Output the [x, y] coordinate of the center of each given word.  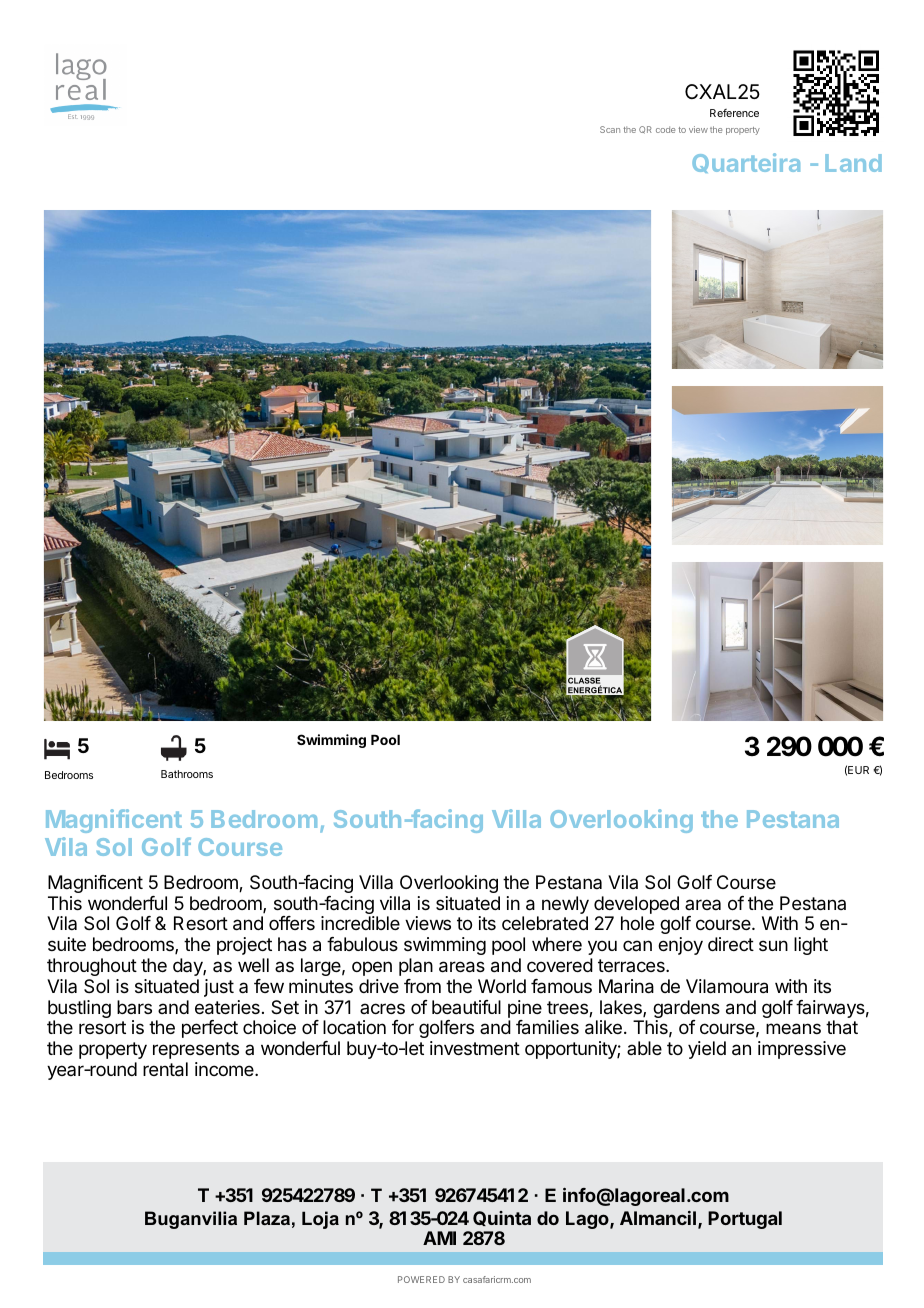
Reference [734, 113]
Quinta [502, 1218]
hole [637, 923]
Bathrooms [187, 774]
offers [292, 923]
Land [853, 163]
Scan [610, 129]
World [502, 986]
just [219, 988]
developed [636, 905]
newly [565, 905]
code [665, 129]
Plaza [267, 1218]
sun [773, 945]
